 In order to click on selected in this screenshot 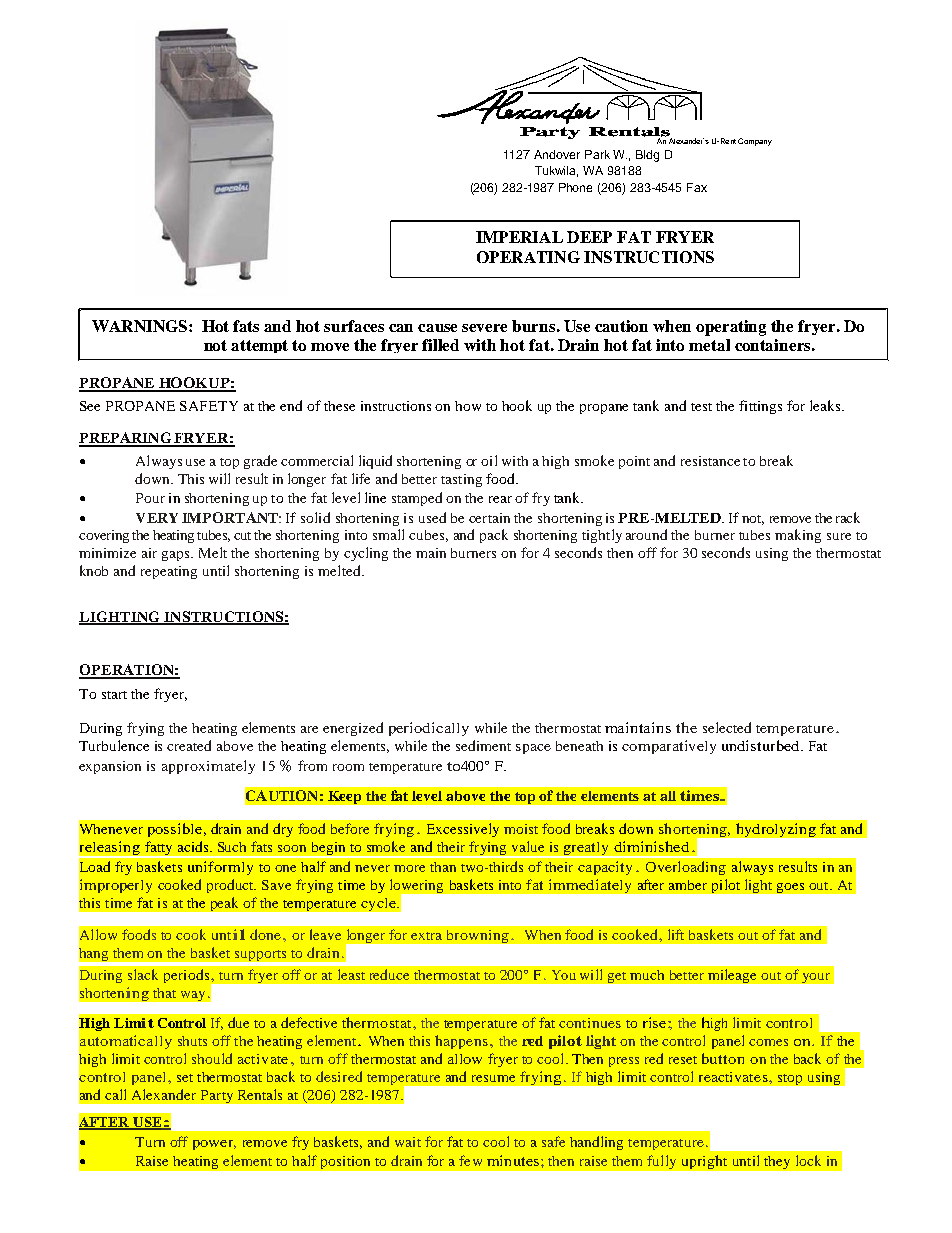, I will do `click(727, 727)`.
